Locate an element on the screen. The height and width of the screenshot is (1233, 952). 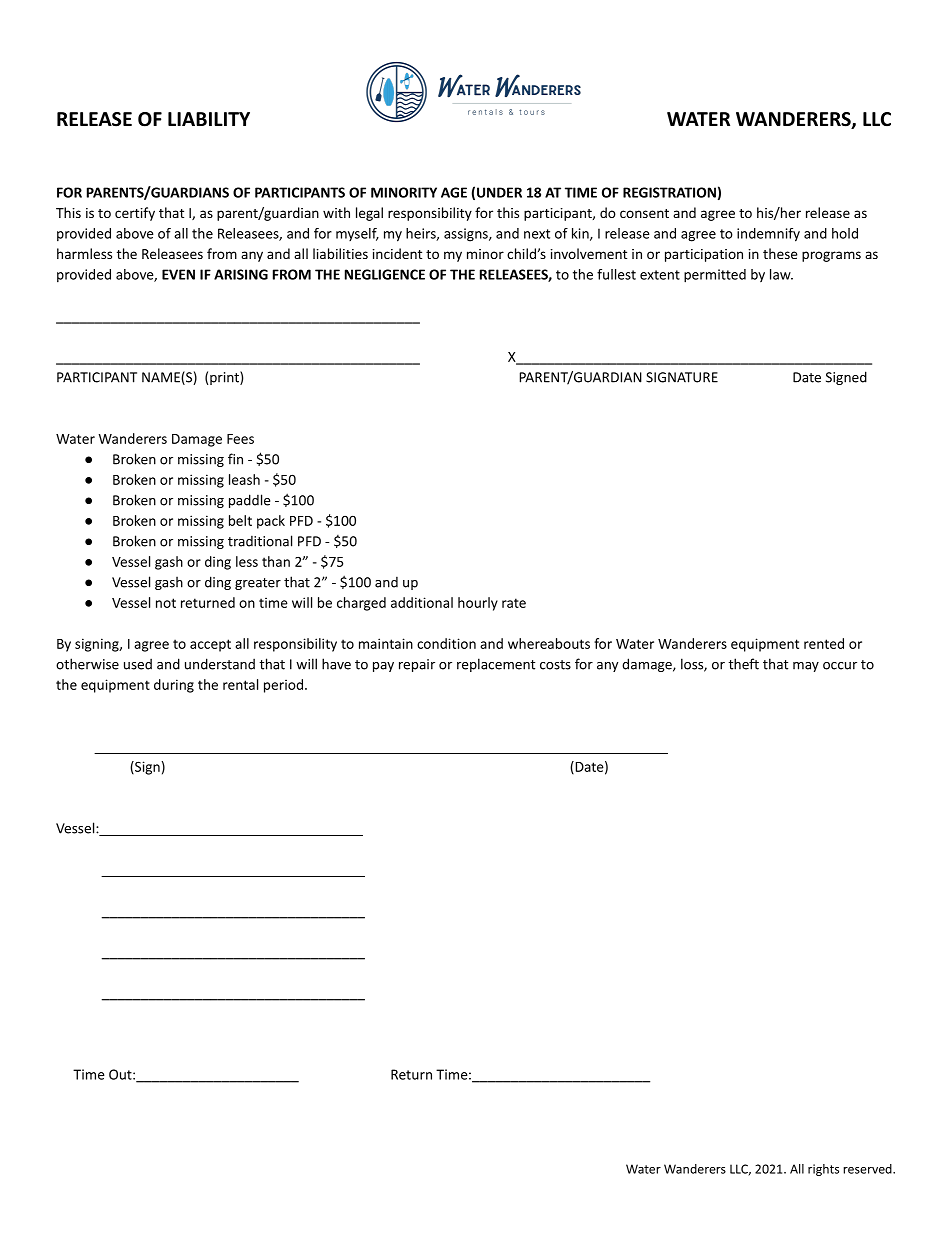
fin is located at coordinates (235, 459).
